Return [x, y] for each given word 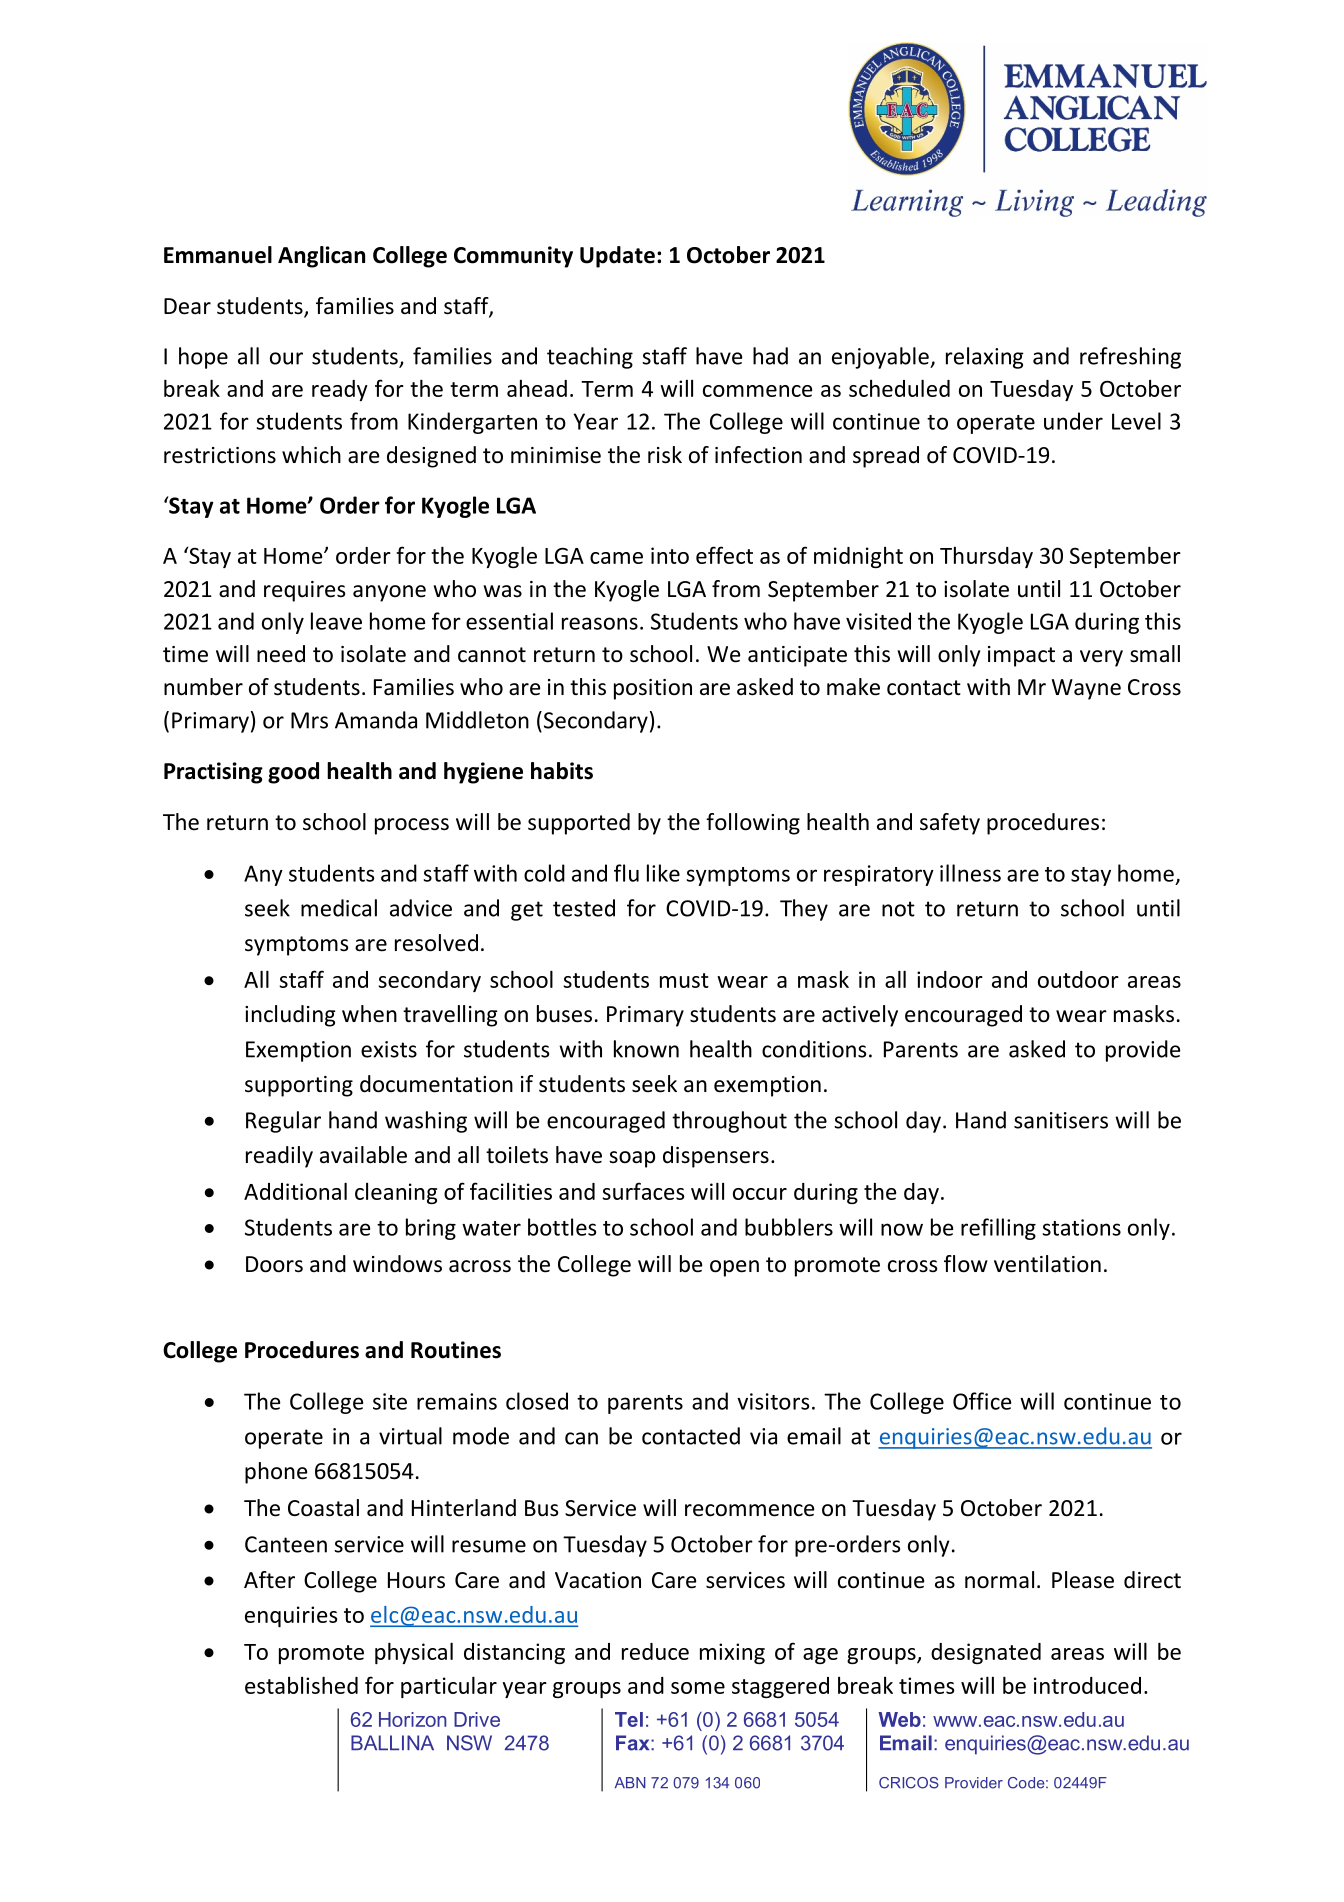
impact [1021, 656]
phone [276, 1473]
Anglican [321, 257]
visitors [773, 1401]
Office [982, 1401]
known [646, 1049]
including [290, 1016]
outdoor [1078, 979]
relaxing [985, 358]
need [281, 654]
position [653, 689]
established [301, 1685]
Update [617, 257]
